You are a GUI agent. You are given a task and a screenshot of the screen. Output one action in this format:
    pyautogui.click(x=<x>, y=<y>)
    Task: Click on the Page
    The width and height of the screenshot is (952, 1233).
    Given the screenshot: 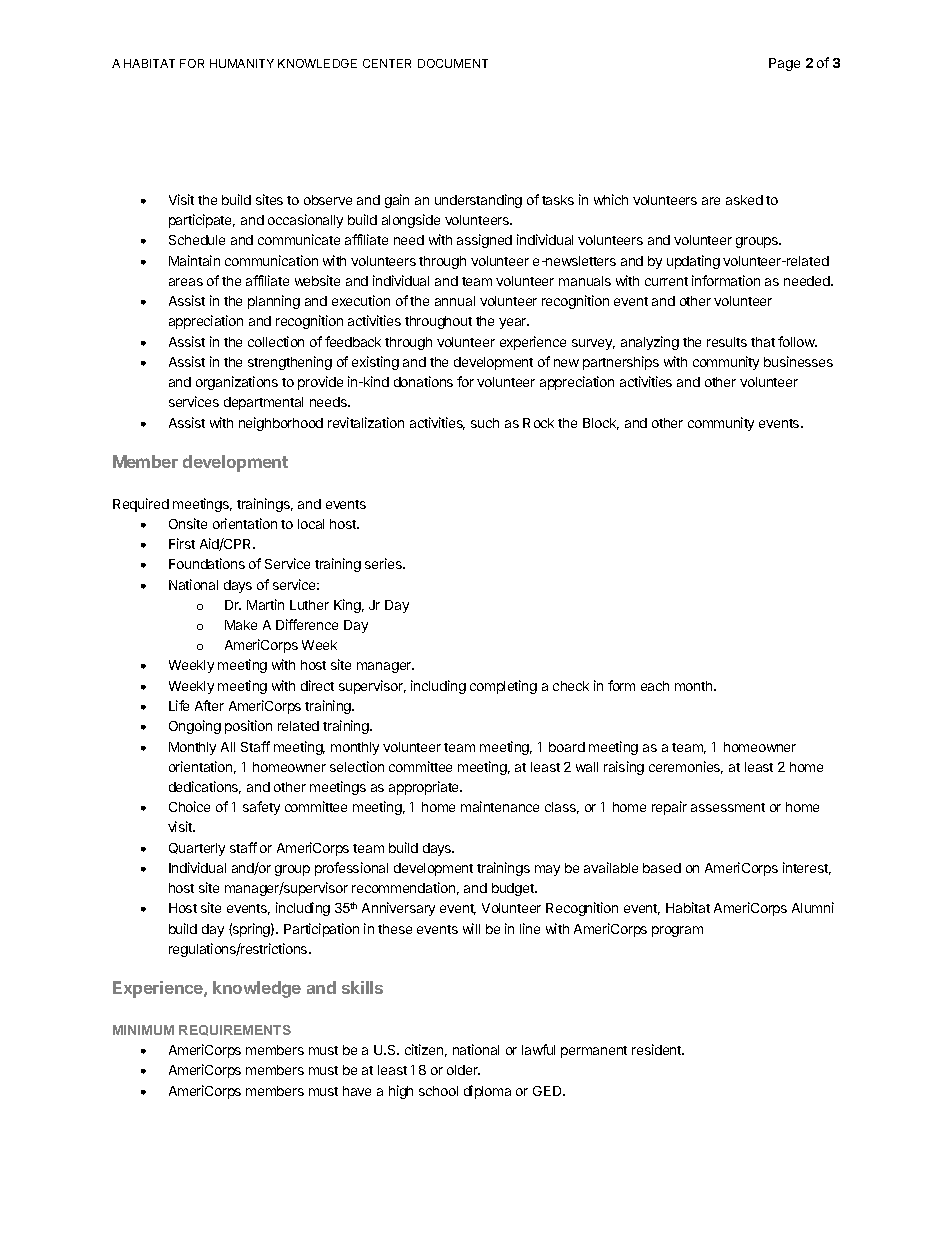 What is the action you would take?
    pyautogui.click(x=784, y=64)
